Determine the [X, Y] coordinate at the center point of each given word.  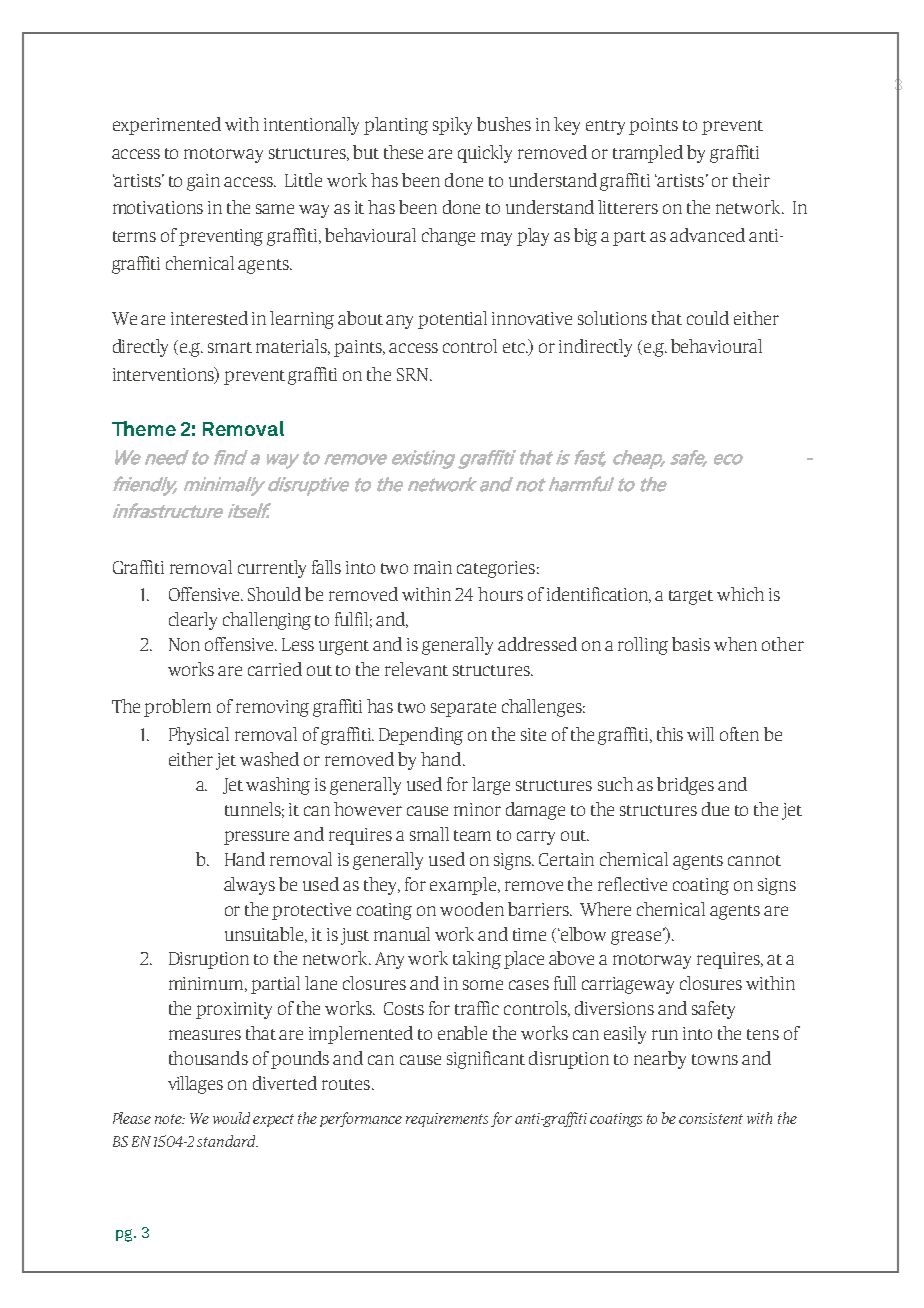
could [708, 318]
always [249, 886]
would [231, 1118]
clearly [193, 621]
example [464, 886]
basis [691, 644]
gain [203, 182]
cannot [754, 860]
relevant [416, 669]
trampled [648, 154]
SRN [414, 374]
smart [230, 347]
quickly [485, 154]
